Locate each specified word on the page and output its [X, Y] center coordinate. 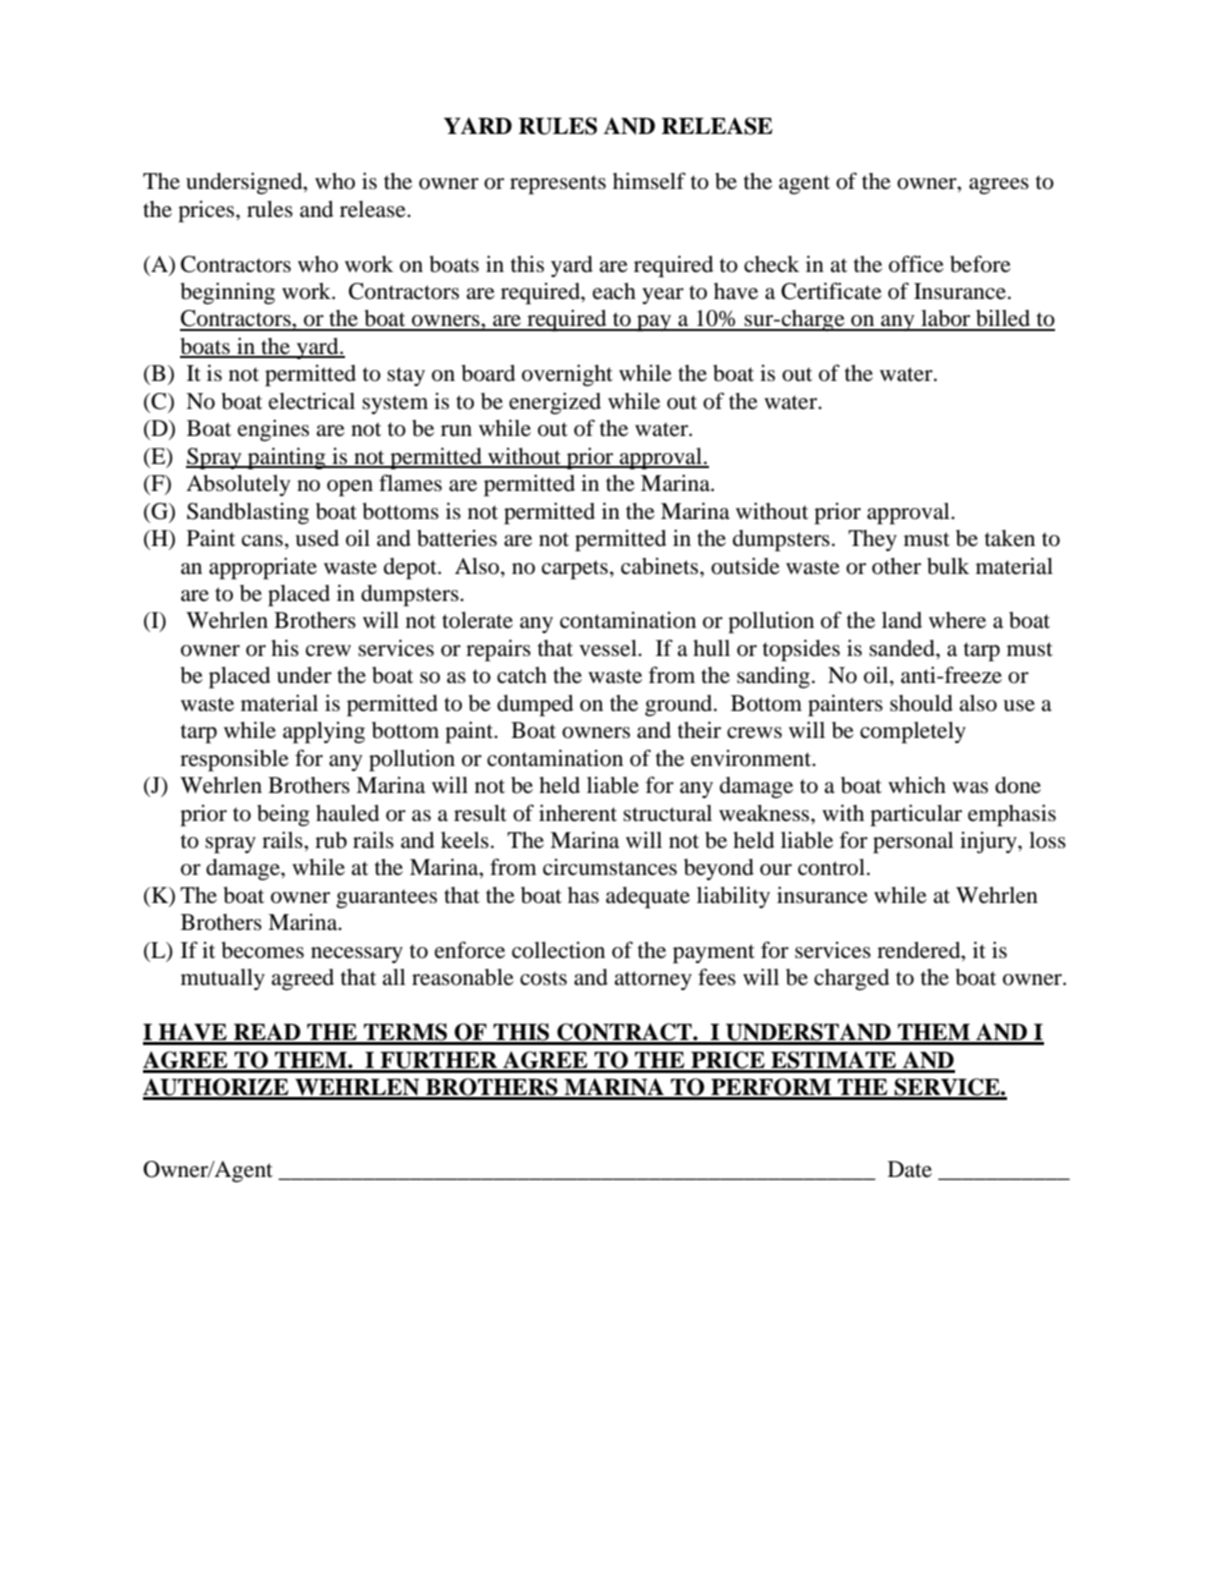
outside [745, 566]
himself [649, 181]
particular [916, 815]
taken [1010, 538]
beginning [227, 293]
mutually [223, 979]
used [317, 538]
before [980, 264]
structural [667, 813]
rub [331, 840]
